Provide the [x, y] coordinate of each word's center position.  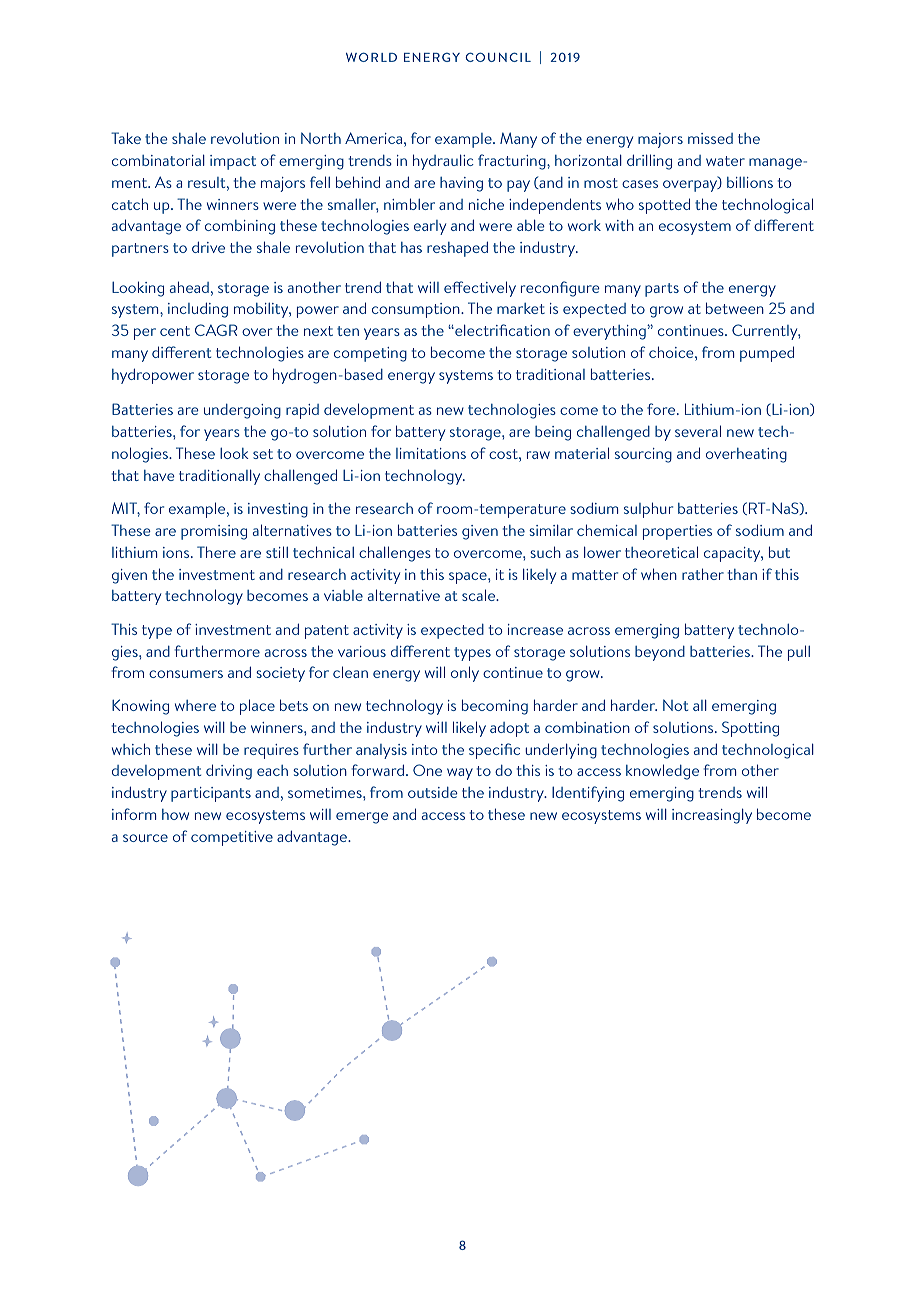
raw [538, 455]
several [698, 431]
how [175, 814]
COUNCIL [498, 57]
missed [710, 138]
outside [433, 792]
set [263, 454]
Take [126, 138]
